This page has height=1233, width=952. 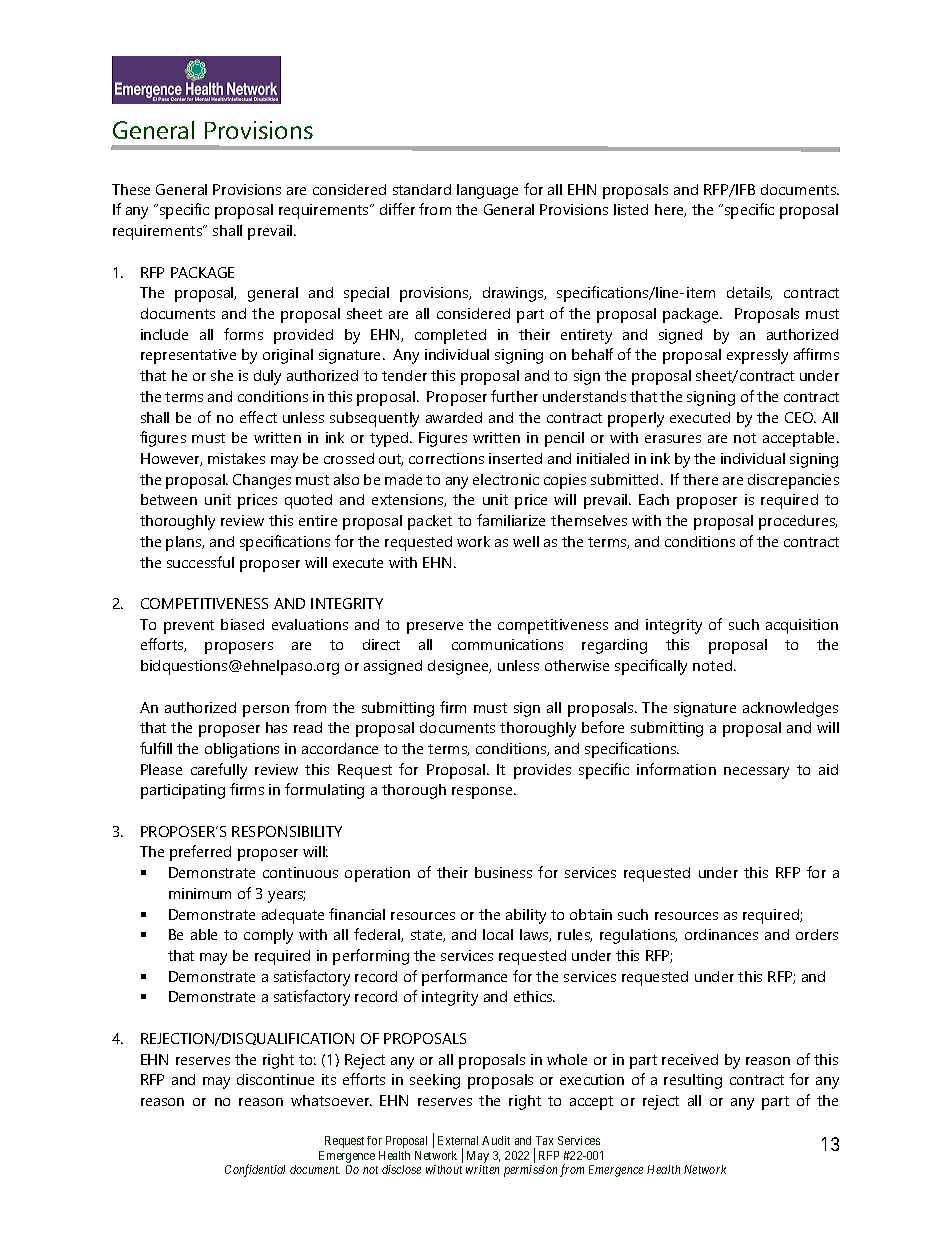 What do you see at coordinates (496, 1140) in the page?
I see `Audit` at bounding box center [496, 1140].
